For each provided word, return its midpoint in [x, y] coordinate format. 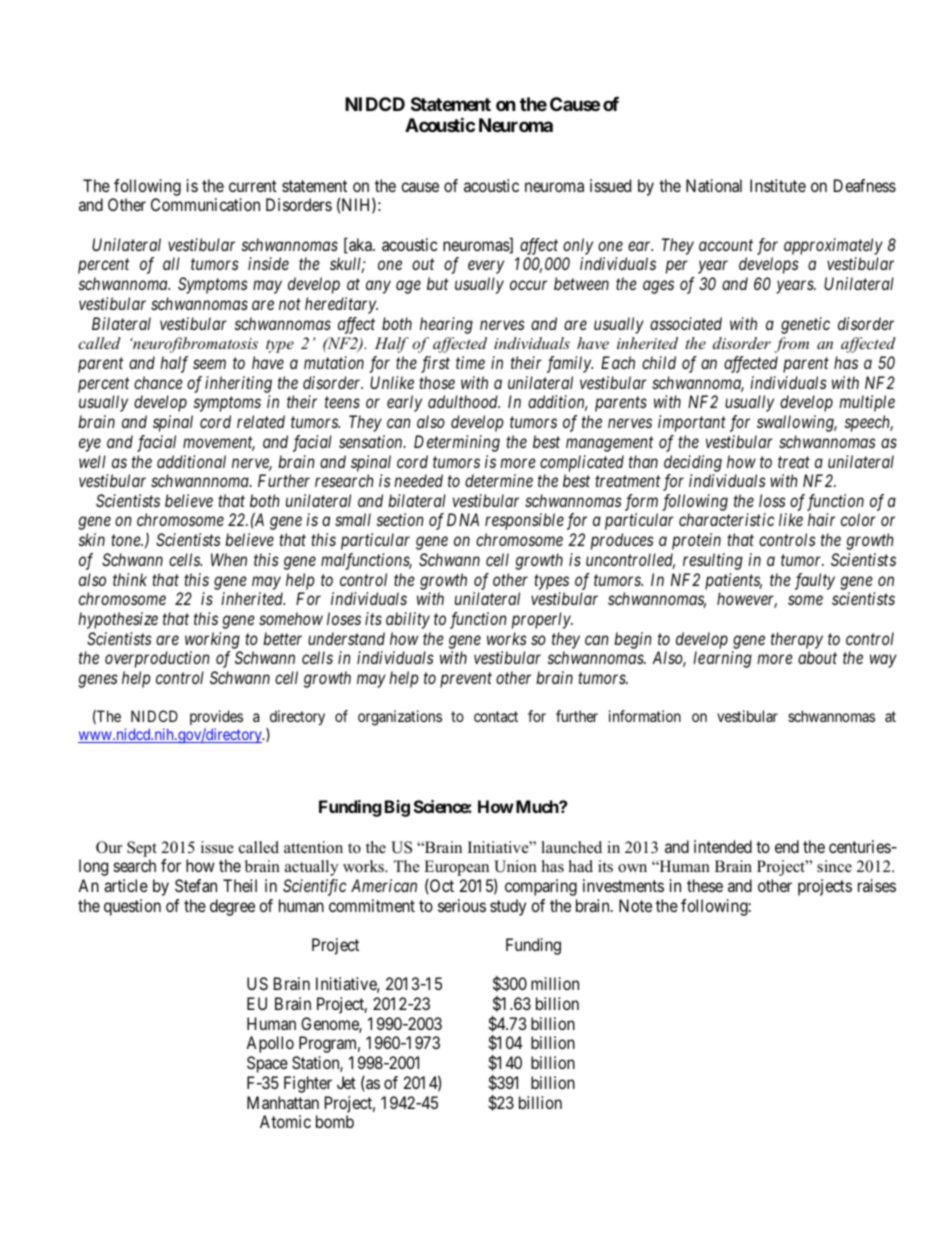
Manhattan [283, 1102]
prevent [466, 680]
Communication [205, 204]
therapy [797, 640]
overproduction [157, 659]
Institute [778, 185]
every [486, 267]
